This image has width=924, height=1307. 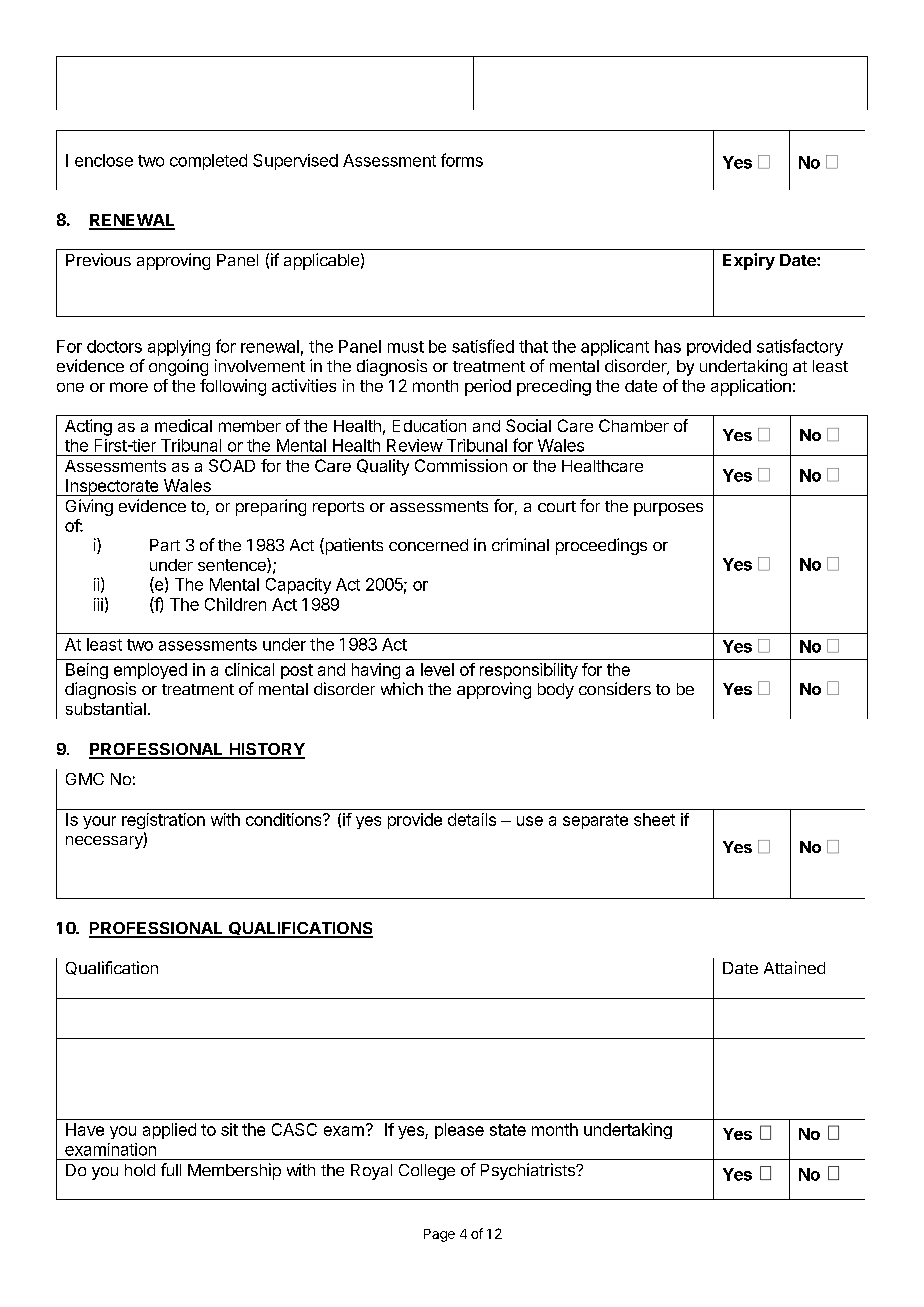 What do you see at coordinates (749, 261) in the image?
I see `Expiry` at bounding box center [749, 261].
